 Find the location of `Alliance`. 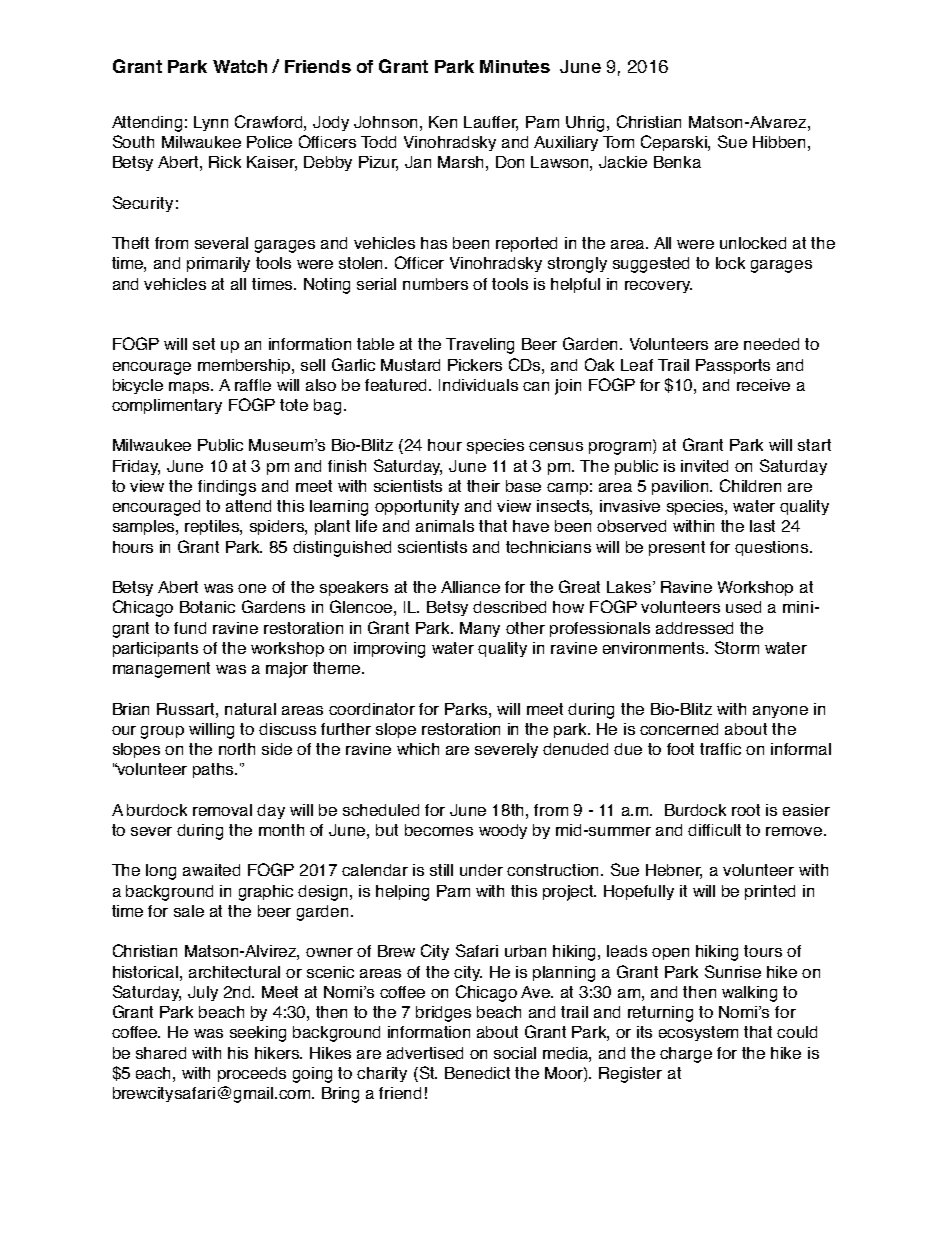

Alliance is located at coordinates (470, 587).
